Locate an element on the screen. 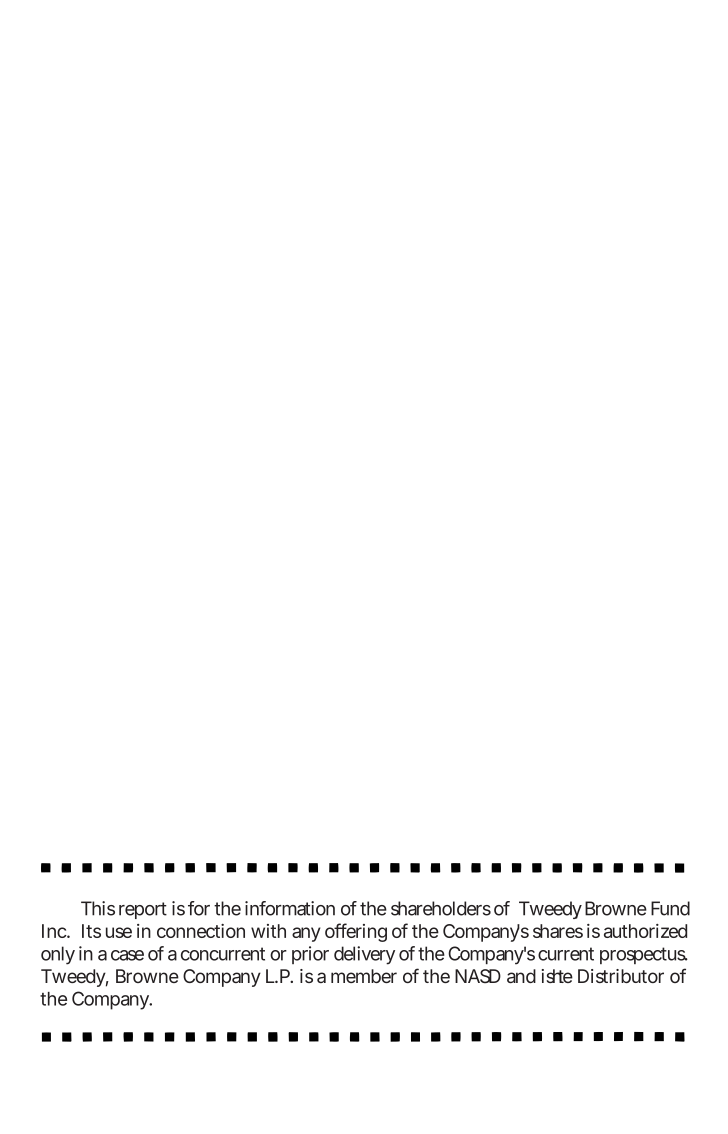  information is located at coordinates (290, 908).
